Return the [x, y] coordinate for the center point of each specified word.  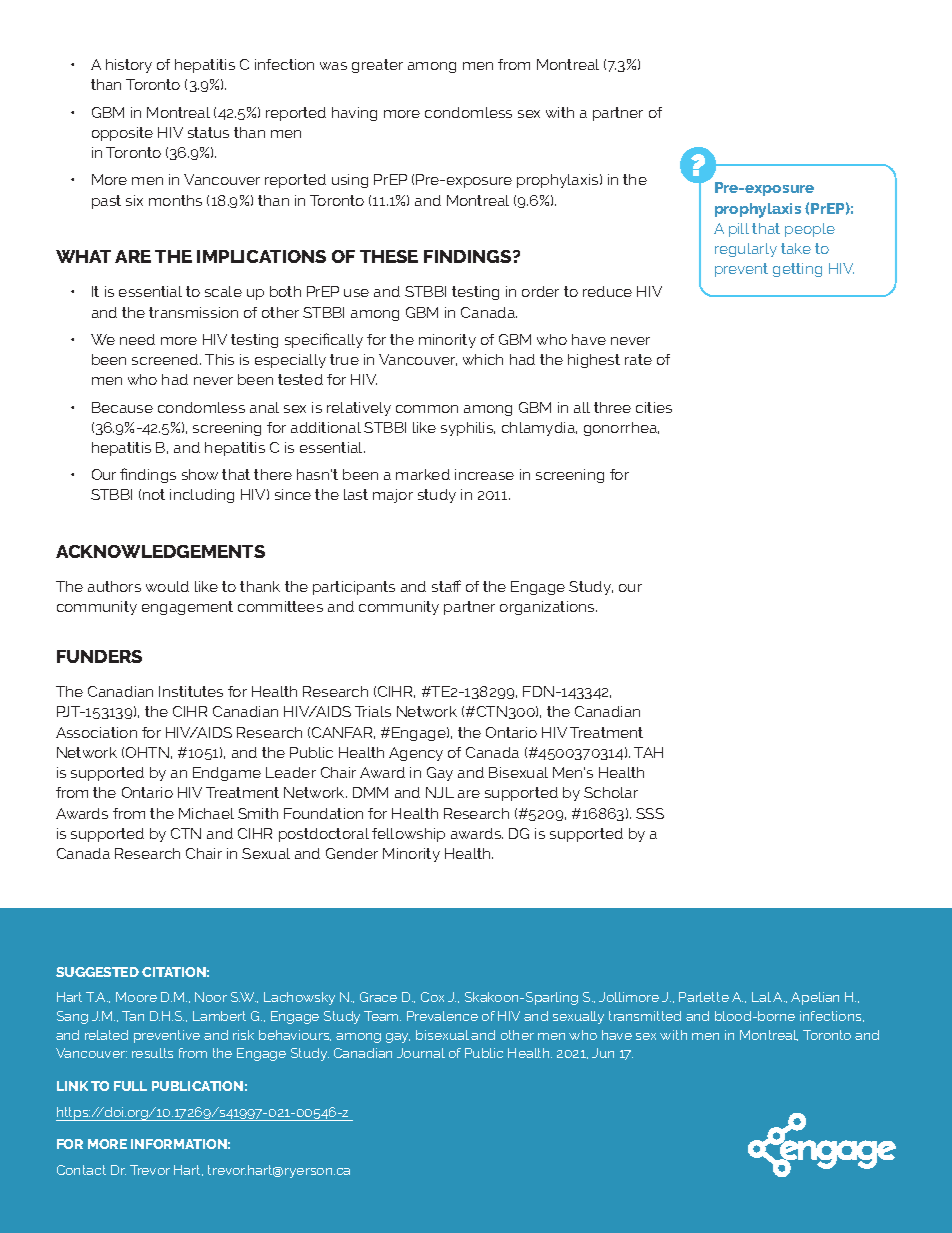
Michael [206, 813]
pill [739, 230]
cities [654, 407]
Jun [603, 1053]
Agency [416, 754]
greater [377, 66]
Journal [421, 1053]
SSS [650, 813]
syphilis [468, 429]
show [200, 474]
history [129, 66]
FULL [130, 1086]
